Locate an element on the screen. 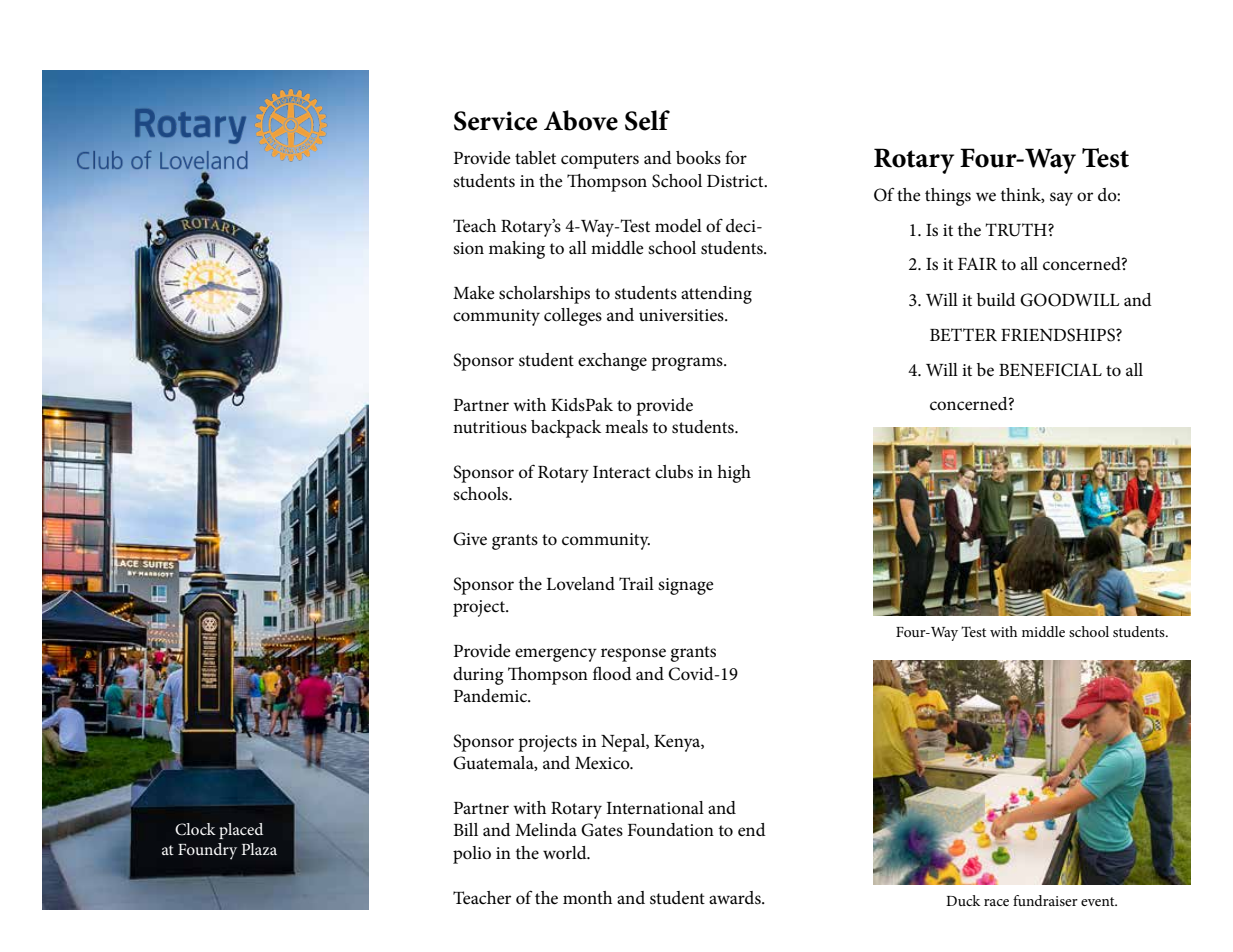 The height and width of the screenshot is (952, 1233). universities is located at coordinates (682, 315).
